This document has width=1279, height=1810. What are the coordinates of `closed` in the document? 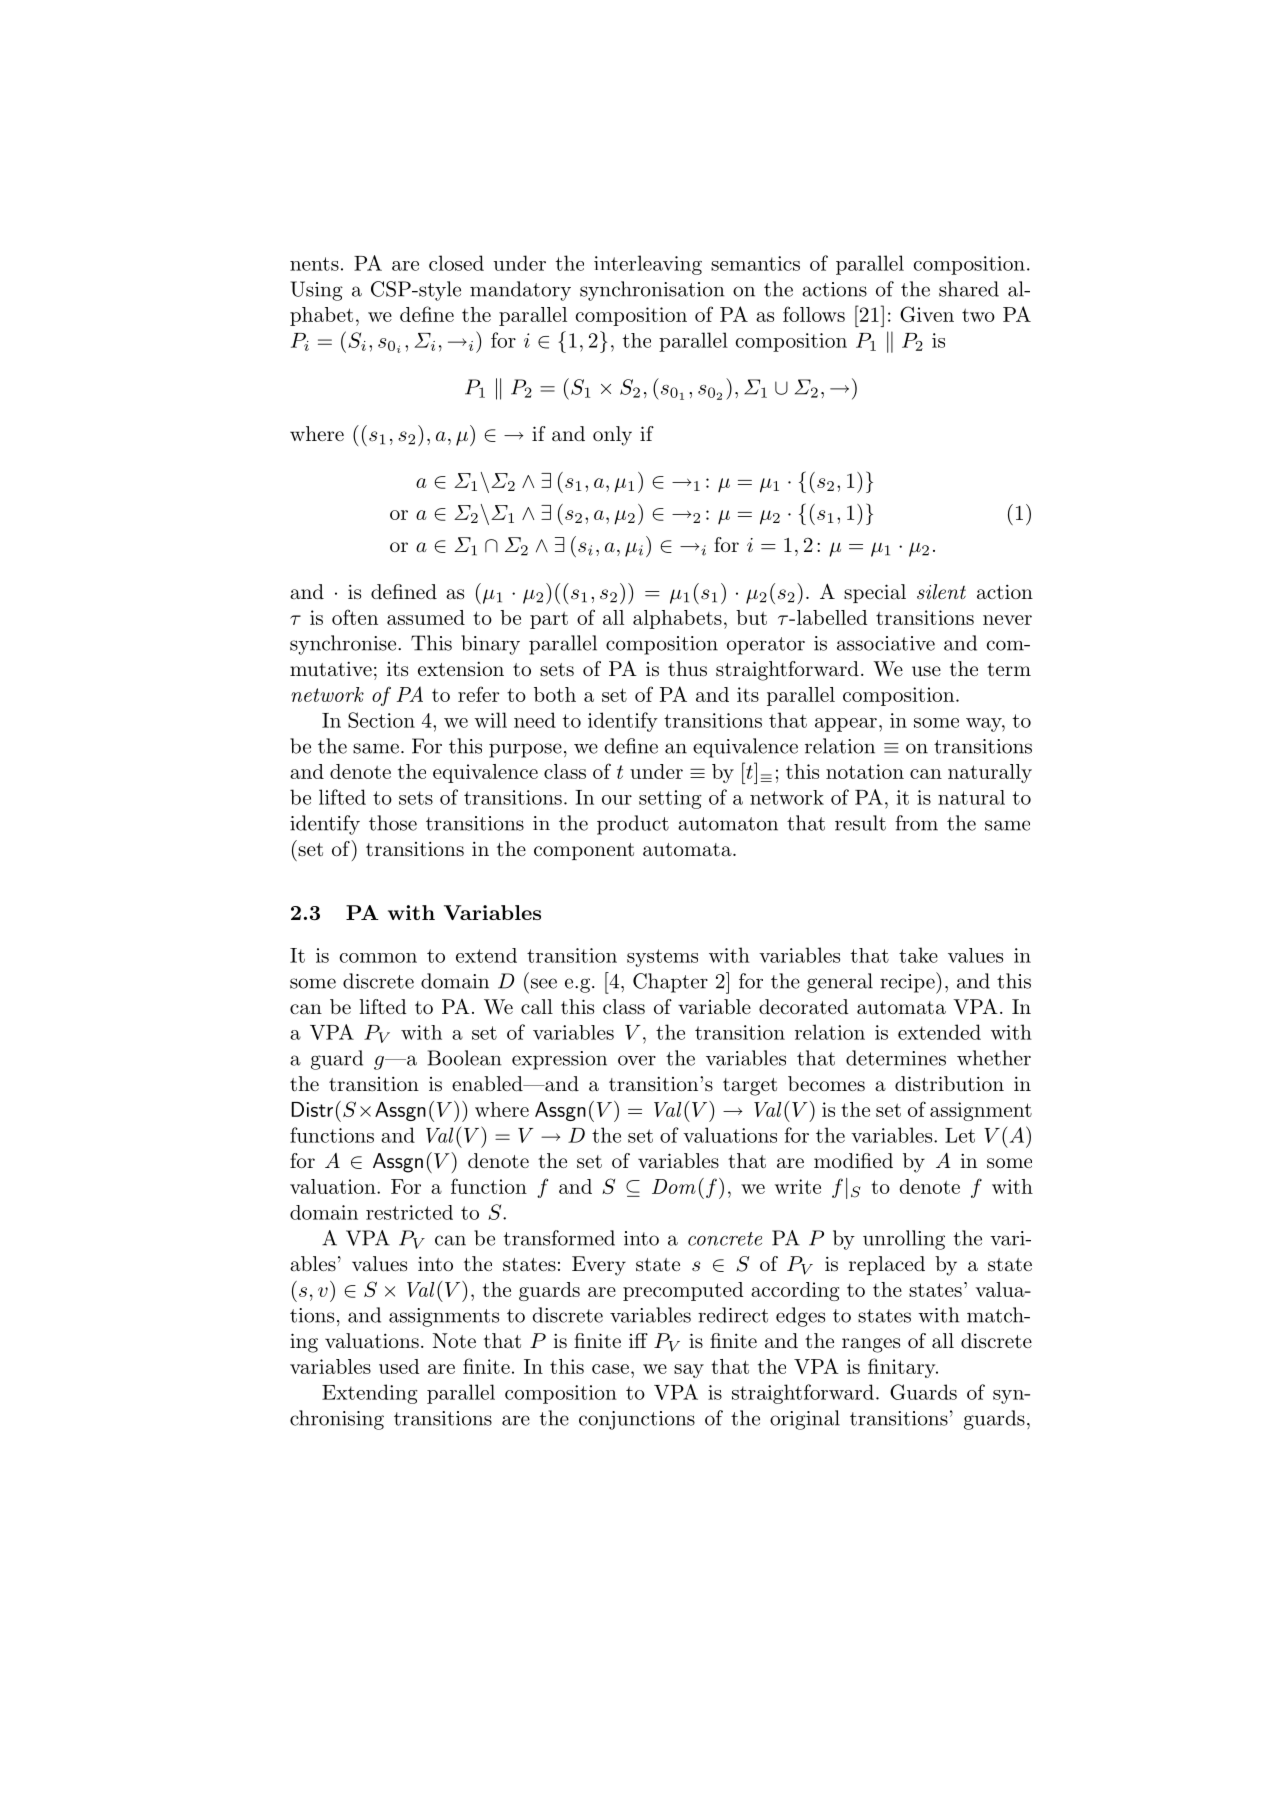 It's located at (456, 263).
